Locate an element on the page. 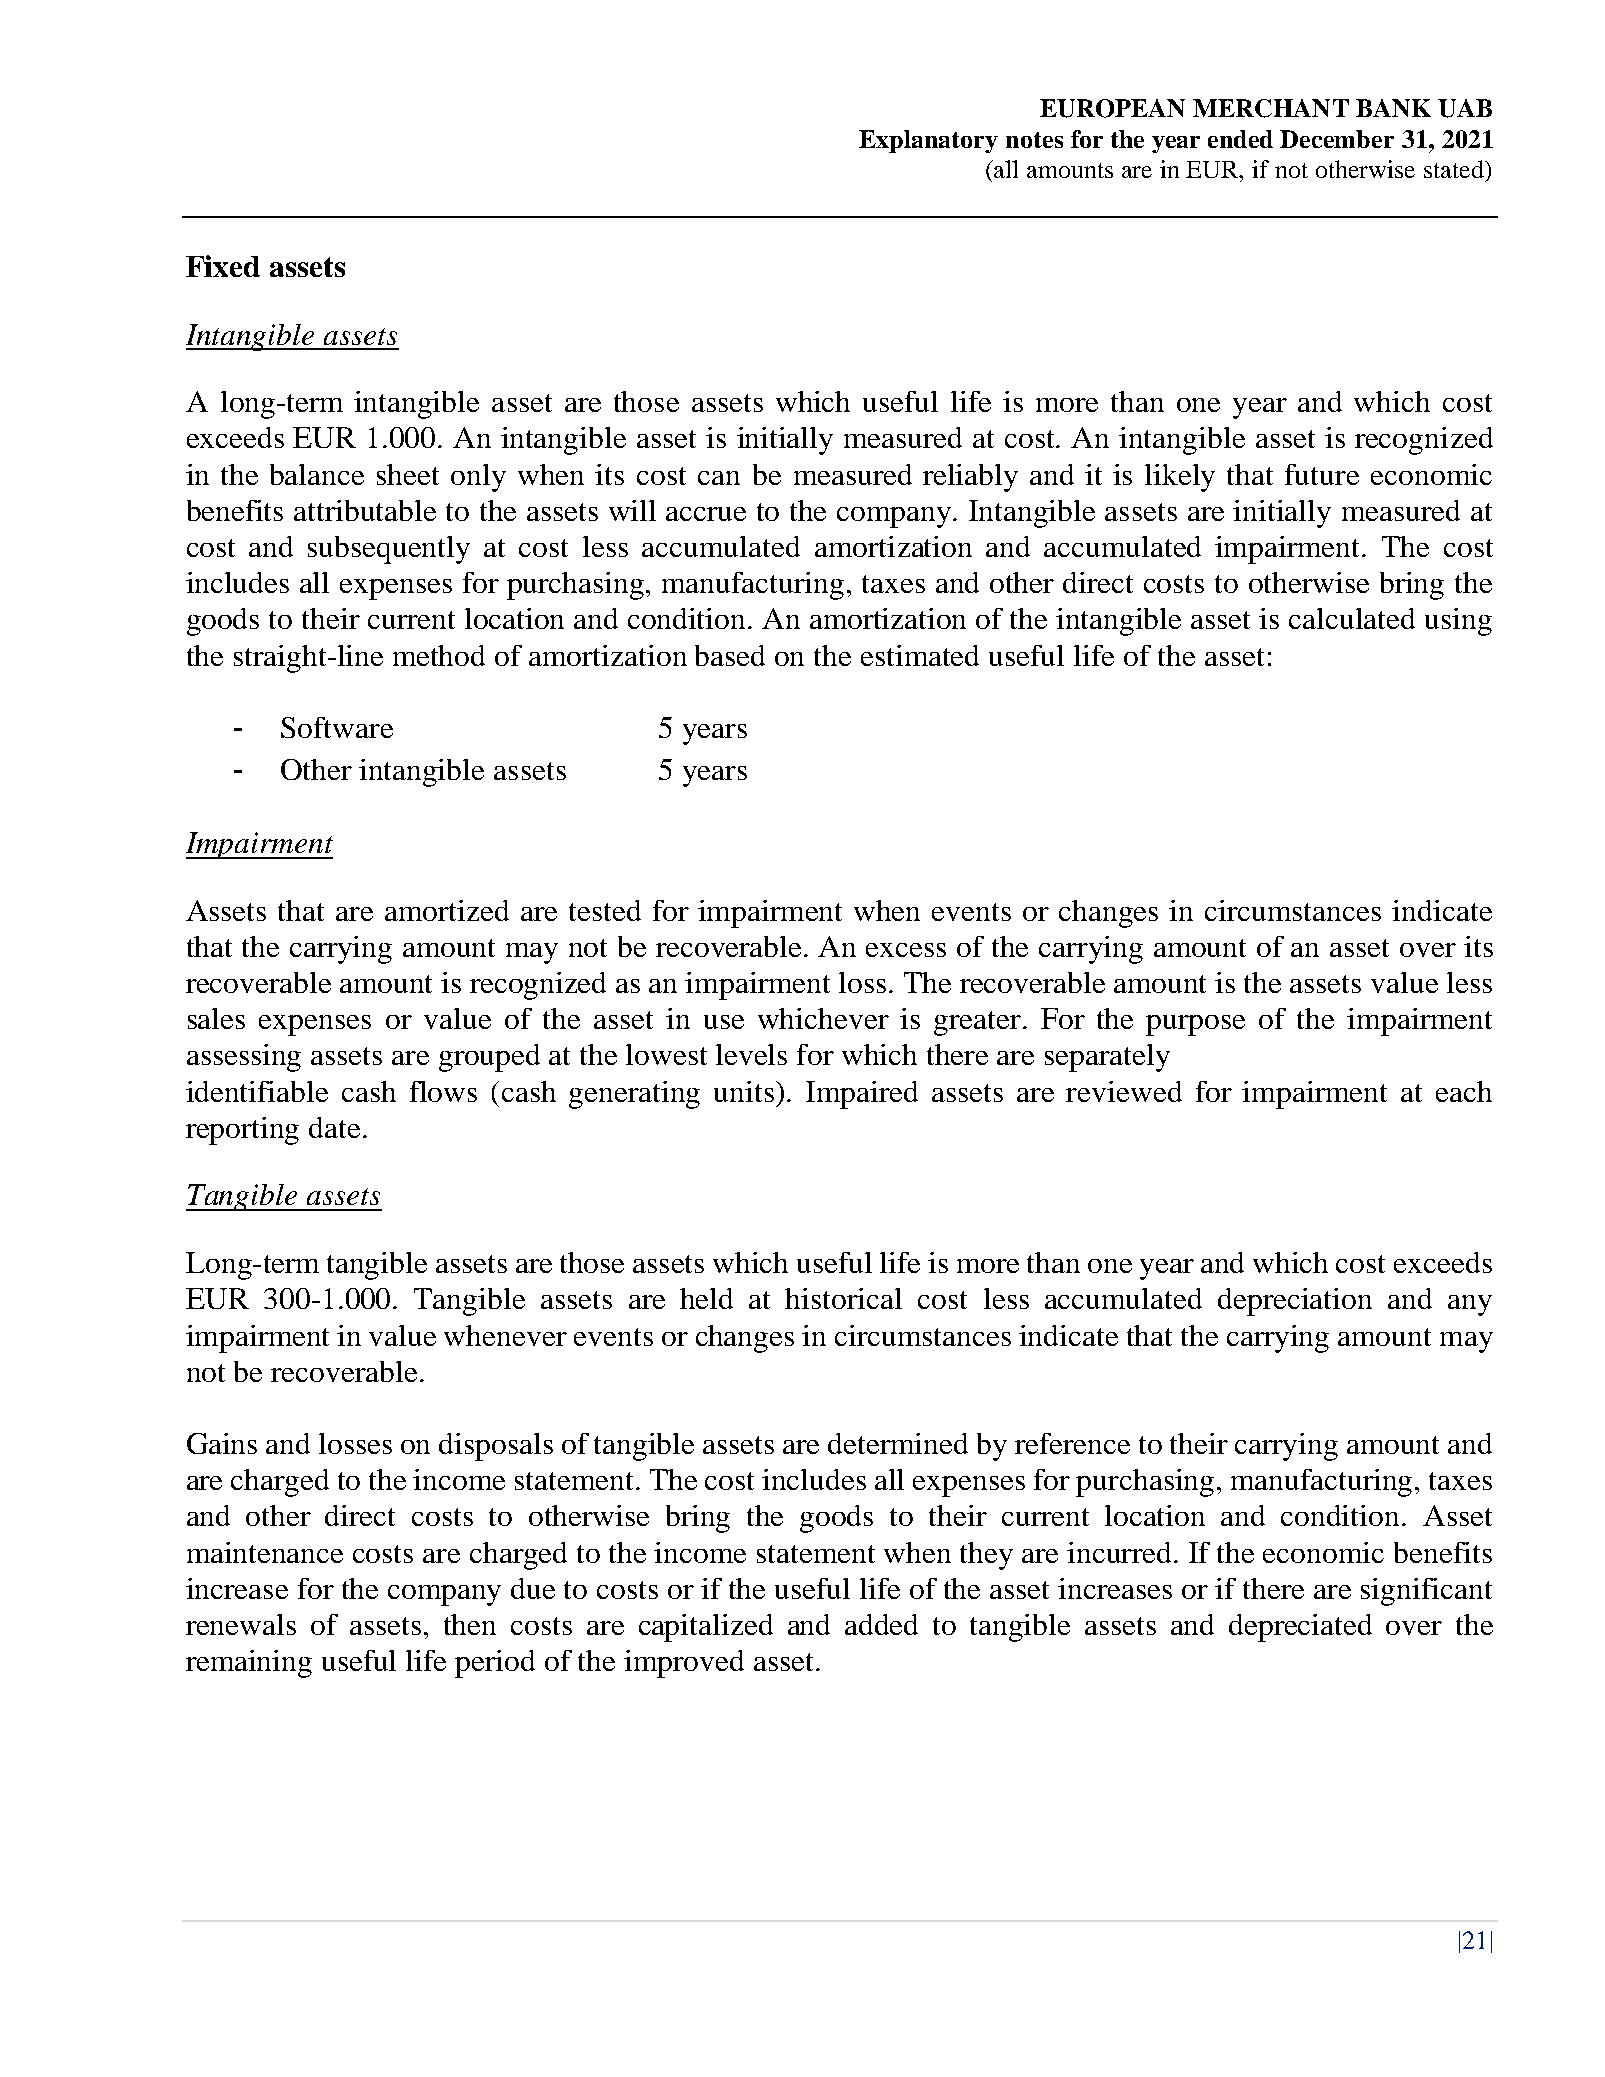  Explanatory is located at coordinates (928, 141).
